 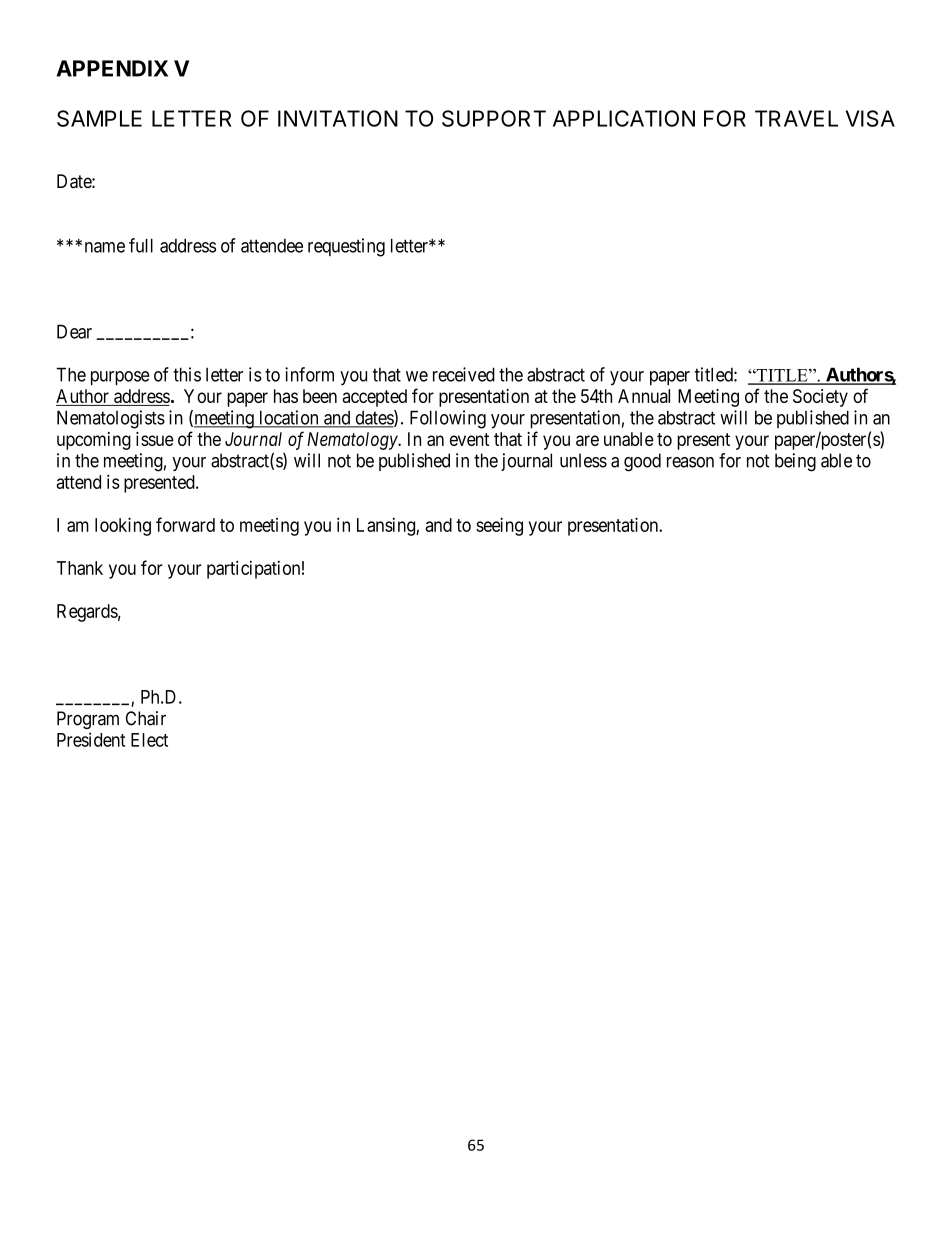 I want to click on Chair, so click(x=146, y=718).
